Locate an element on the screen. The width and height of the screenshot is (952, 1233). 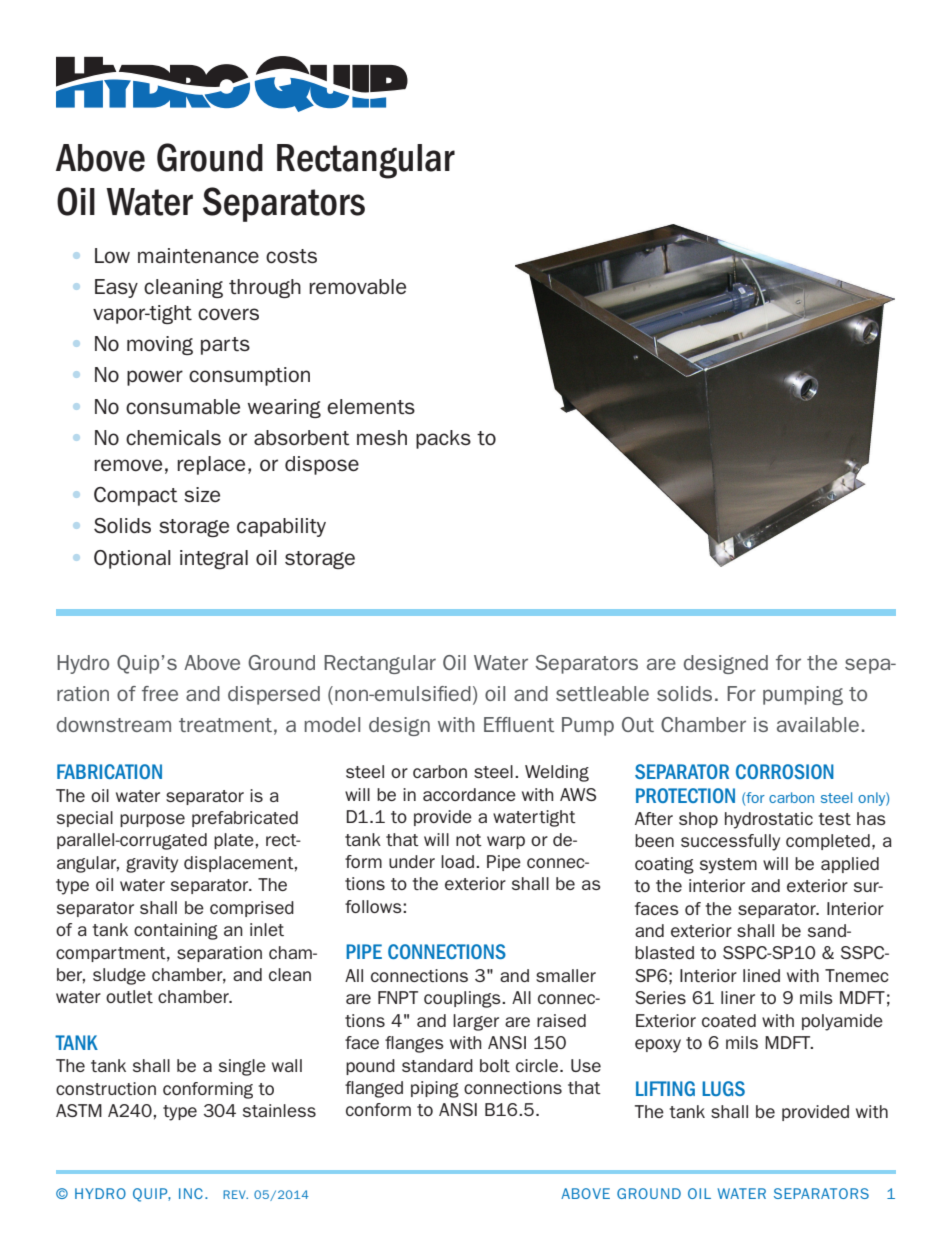
maintenance is located at coordinates (198, 256).
